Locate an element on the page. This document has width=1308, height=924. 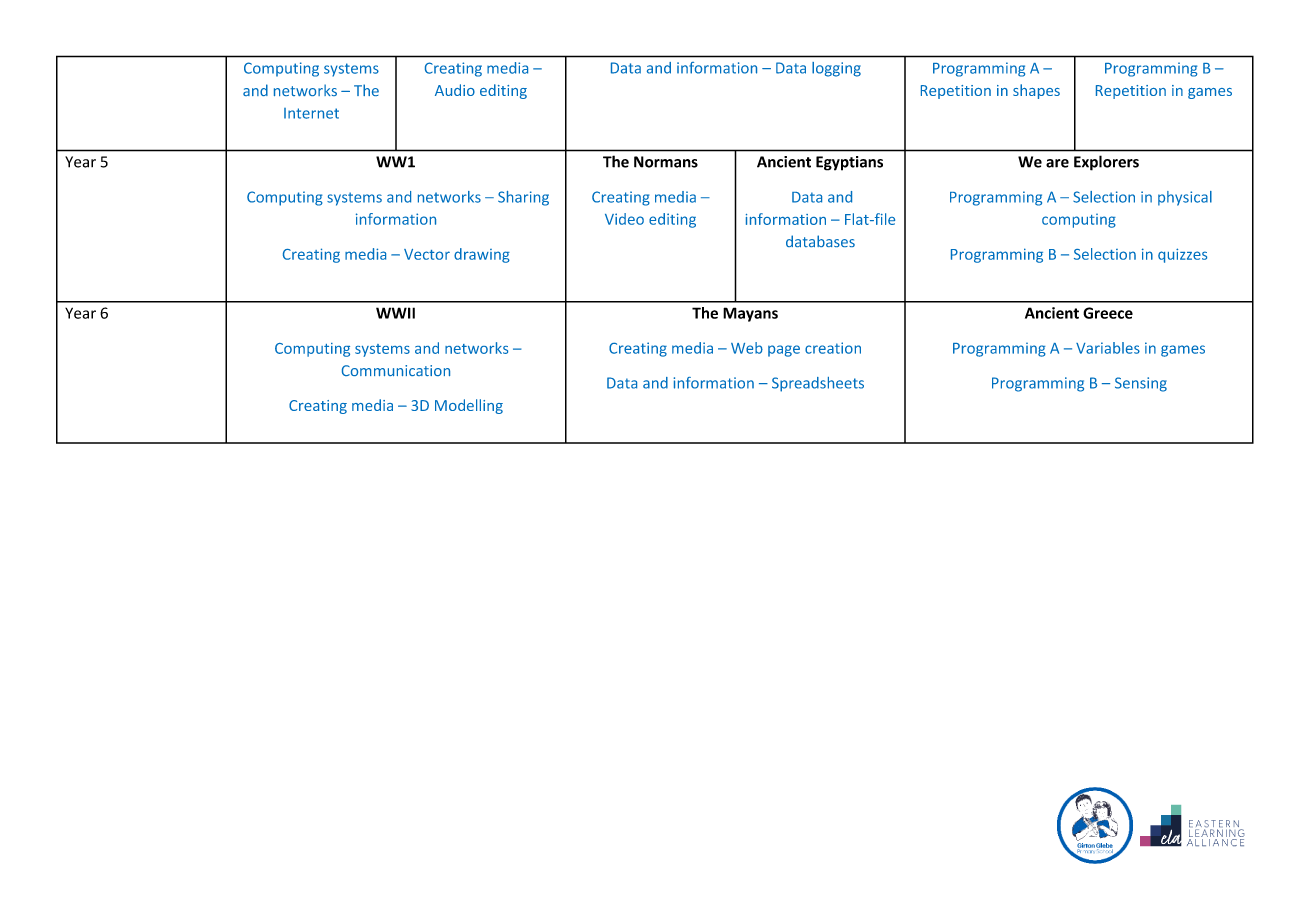
logging is located at coordinates (836, 69).
